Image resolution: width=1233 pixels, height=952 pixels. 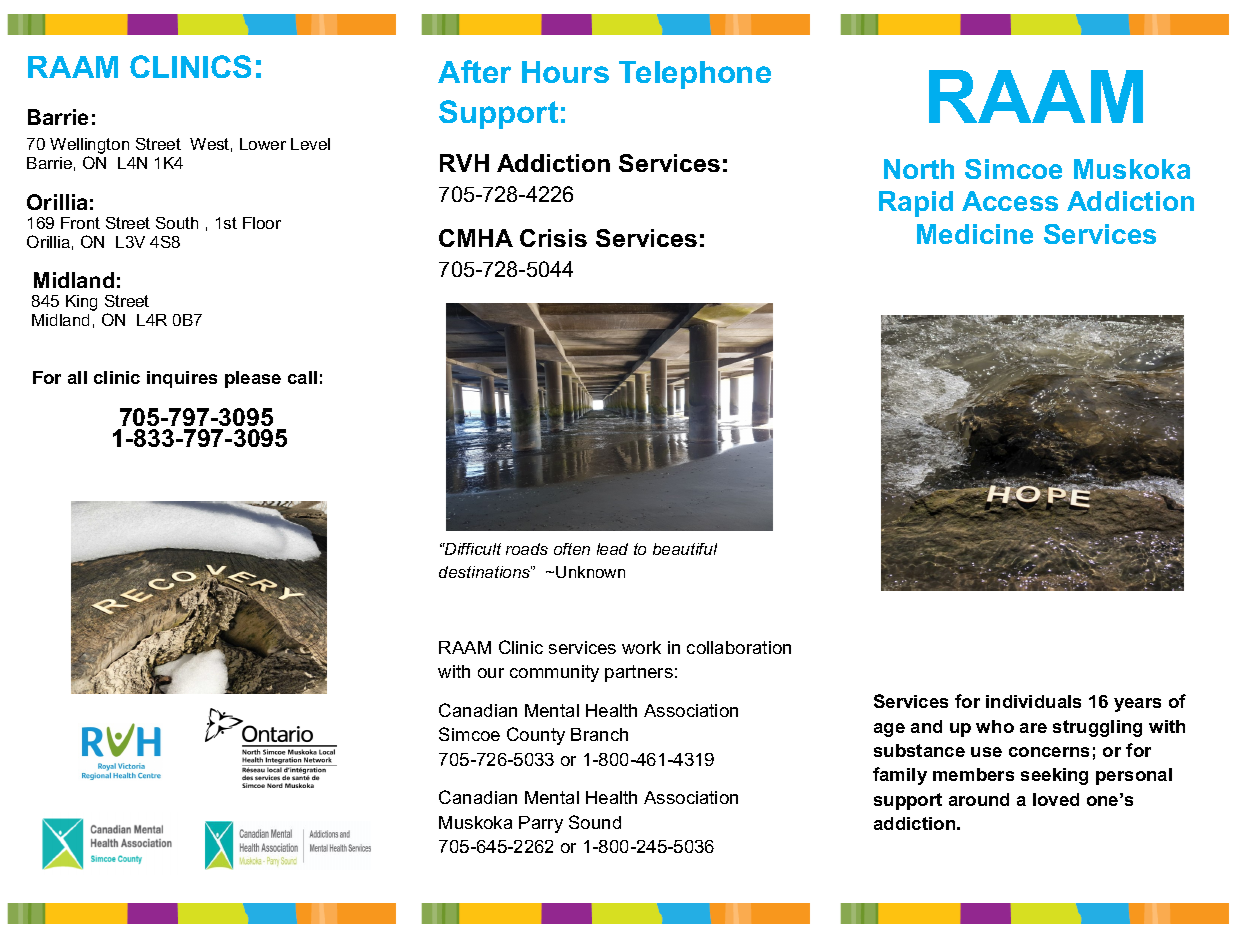 I want to click on Parry, so click(x=541, y=824).
